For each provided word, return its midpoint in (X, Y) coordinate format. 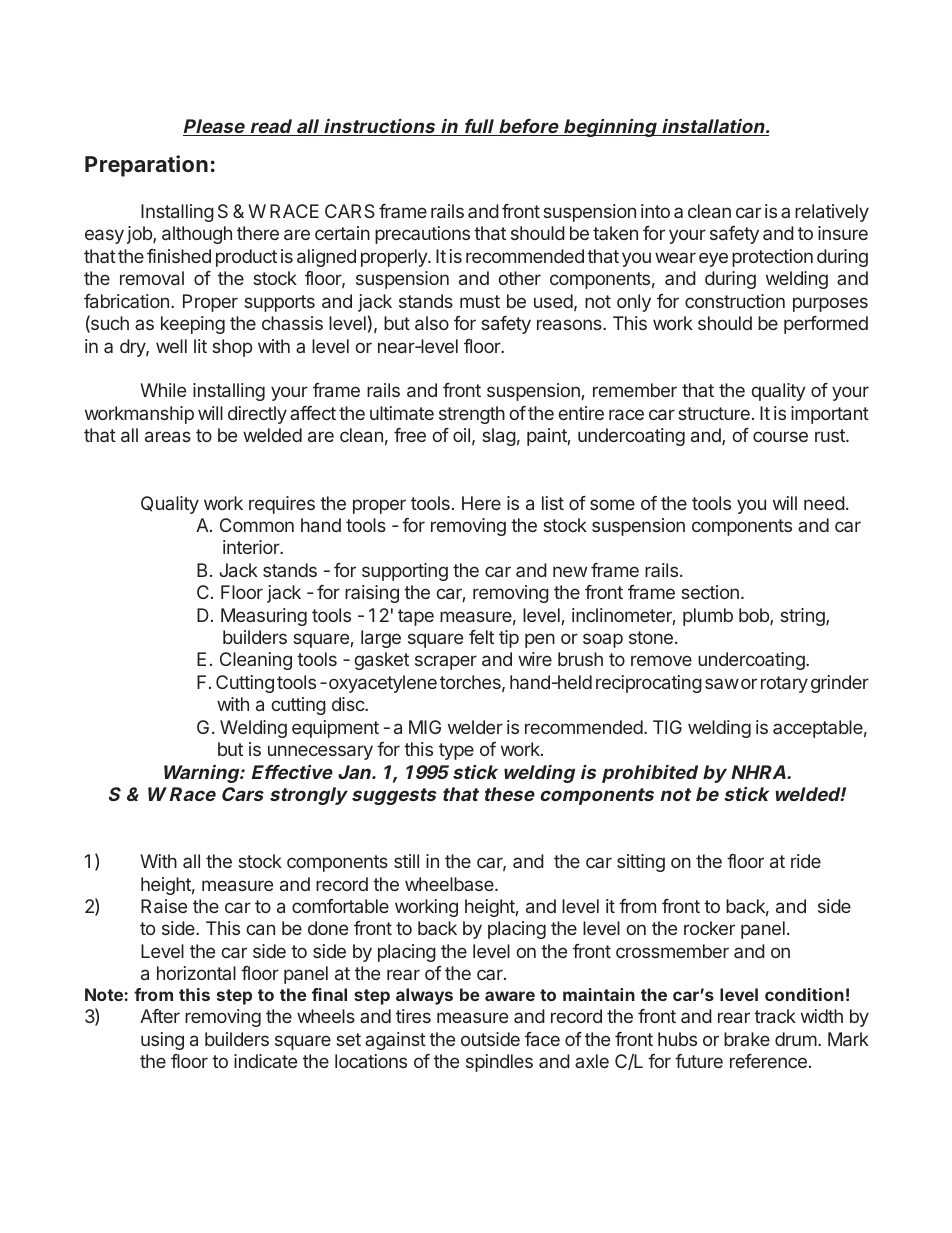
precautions (422, 235)
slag (499, 437)
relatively (832, 213)
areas (168, 436)
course (780, 436)
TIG (667, 727)
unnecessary (320, 752)
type (456, 751)
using (162, 1041)
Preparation (146, 166)
